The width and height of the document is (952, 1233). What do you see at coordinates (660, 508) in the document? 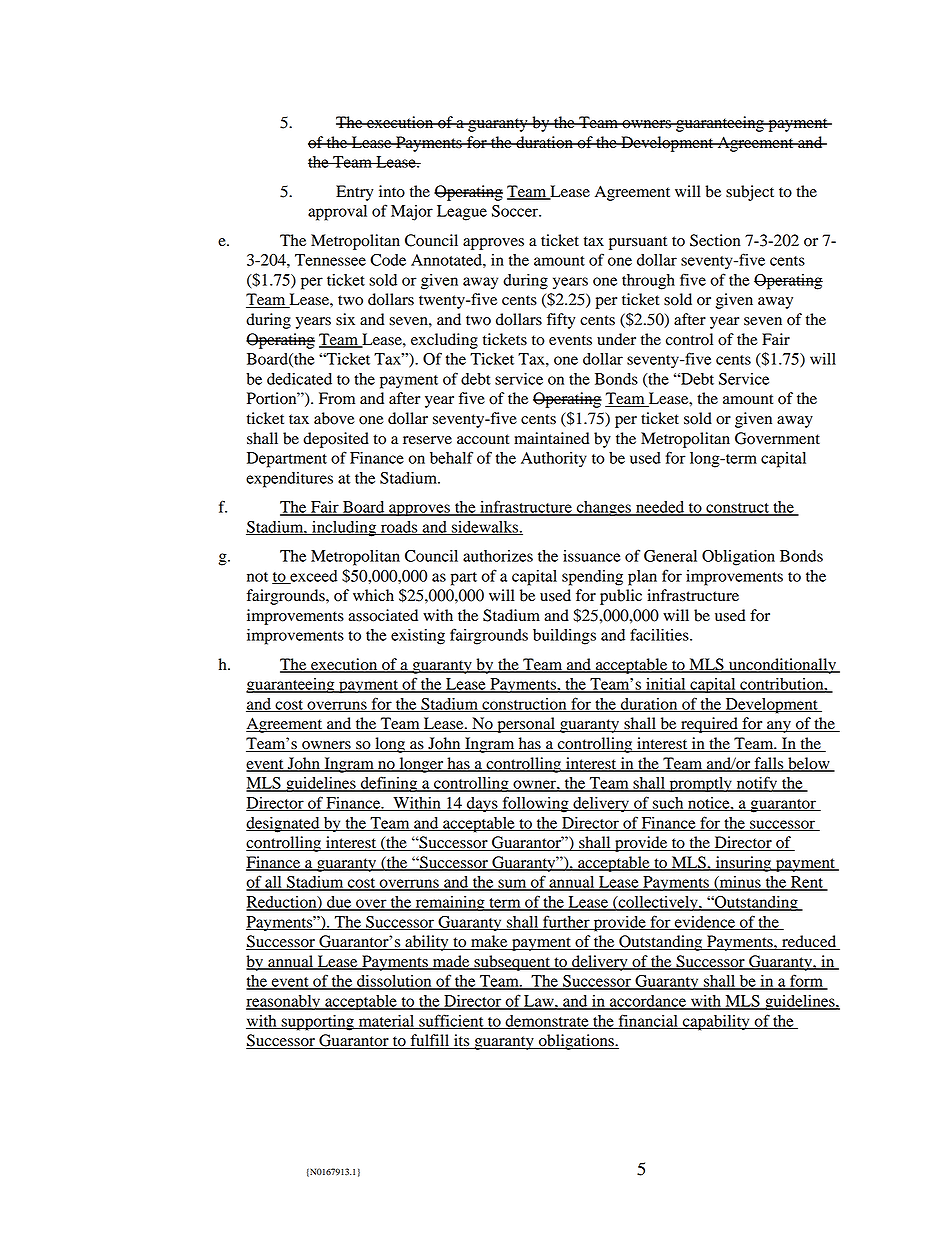
I see `needed` at bounding box center [660, 508].
